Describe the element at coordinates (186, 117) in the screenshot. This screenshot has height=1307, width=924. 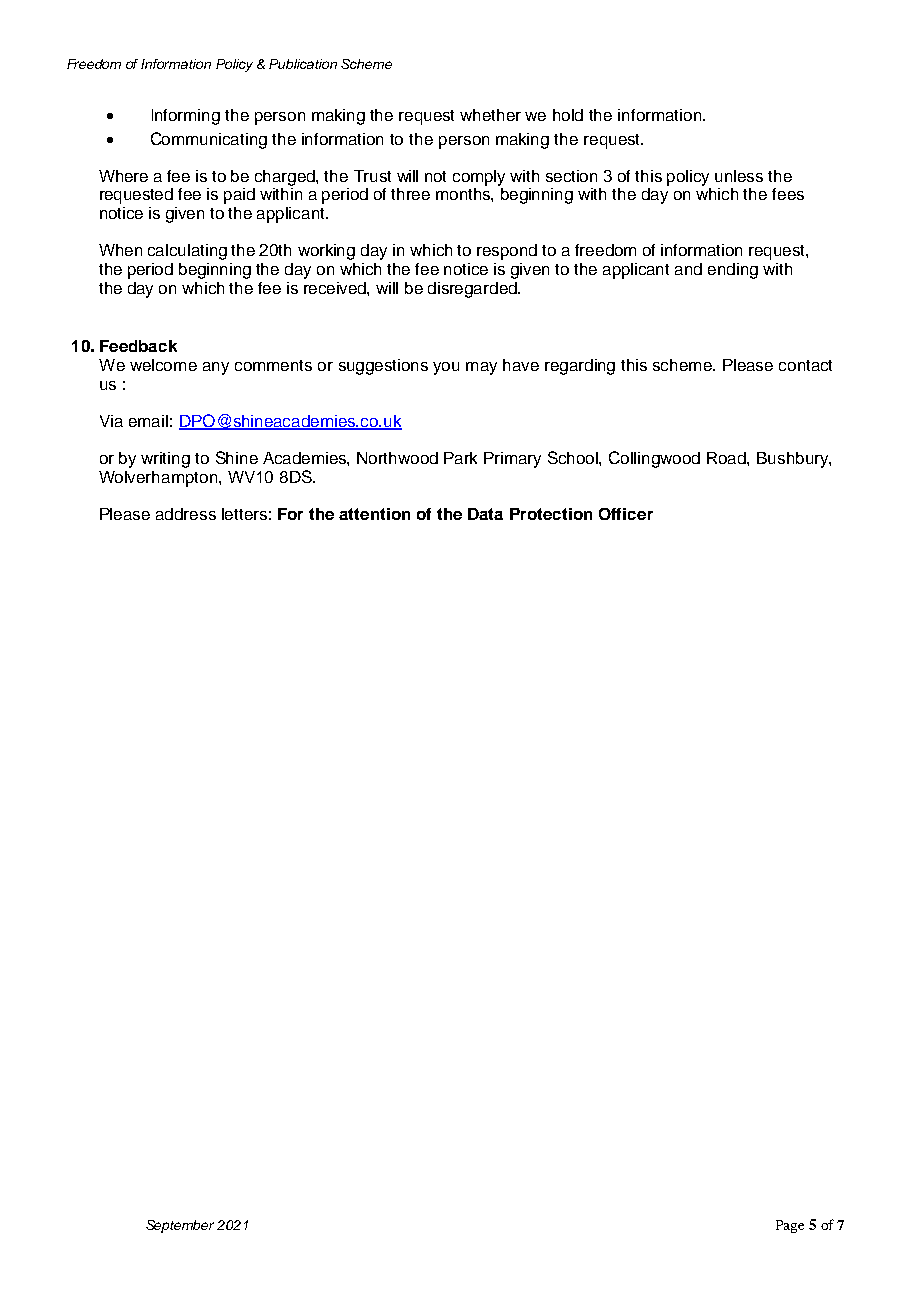
I see `Informing` at that location.
